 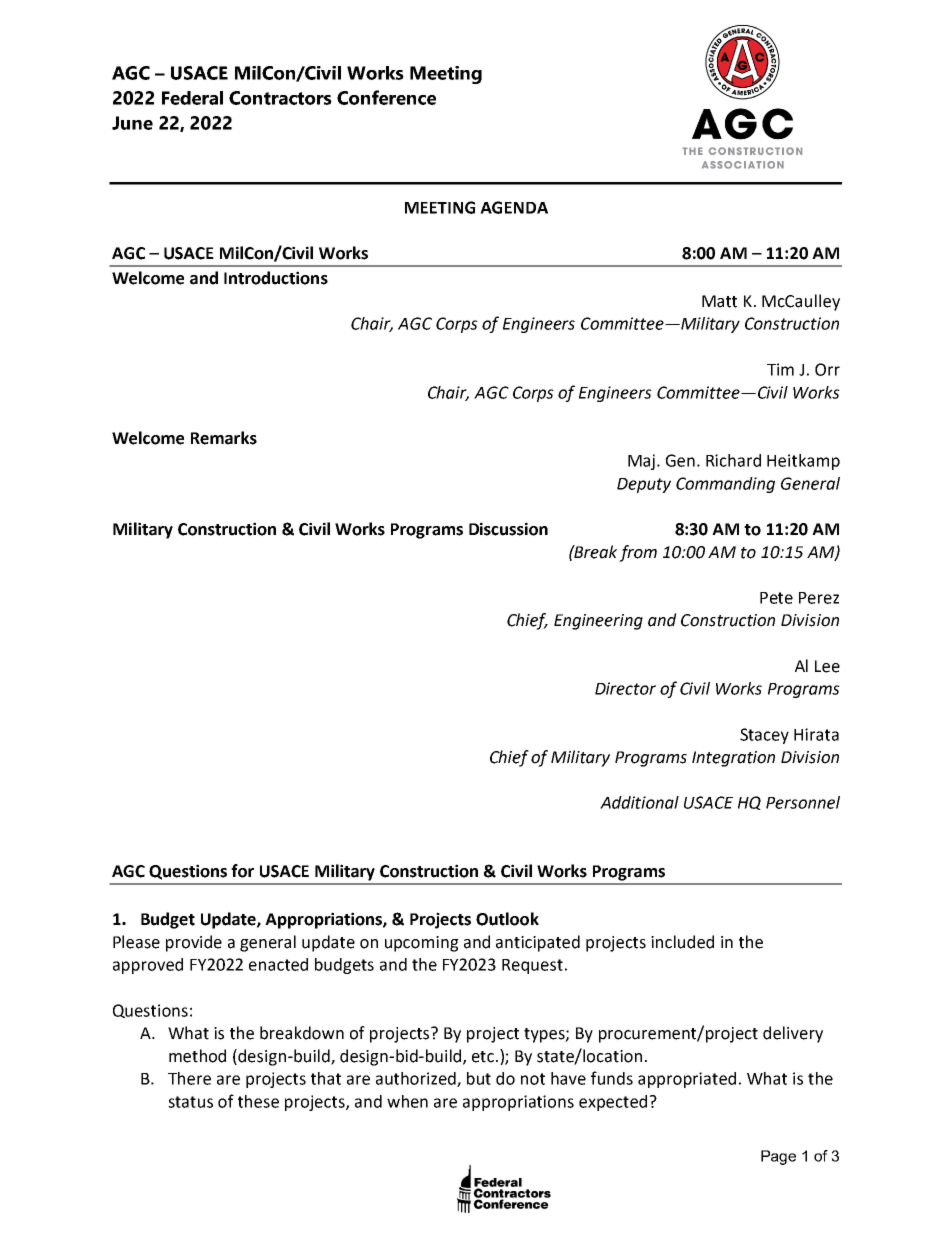 What do you see at coordinates (479, 1078) in the image?
I see `but` at bounding box center [479, 1078].
